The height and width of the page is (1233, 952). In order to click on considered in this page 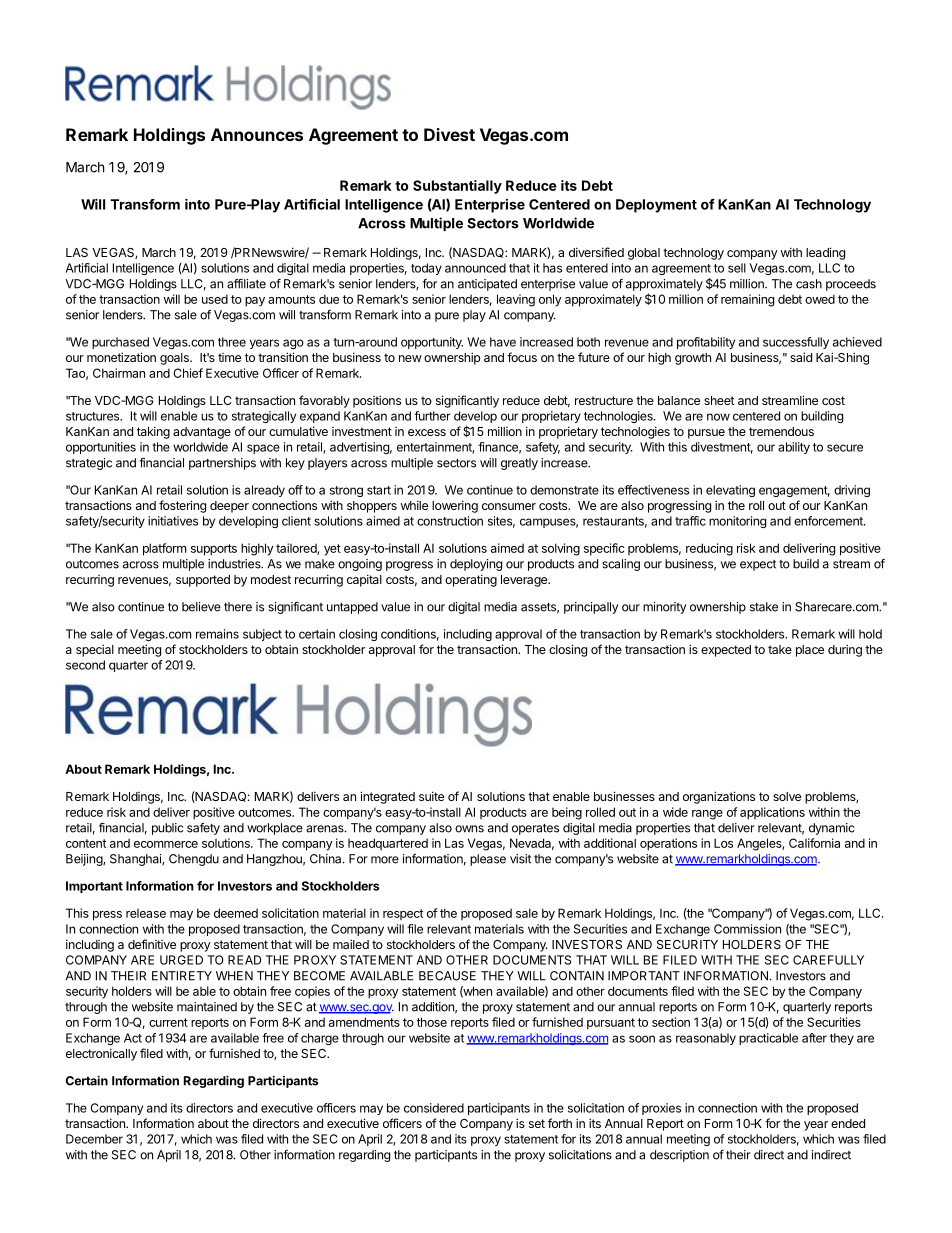, I will do `click(434, 1108)`.
